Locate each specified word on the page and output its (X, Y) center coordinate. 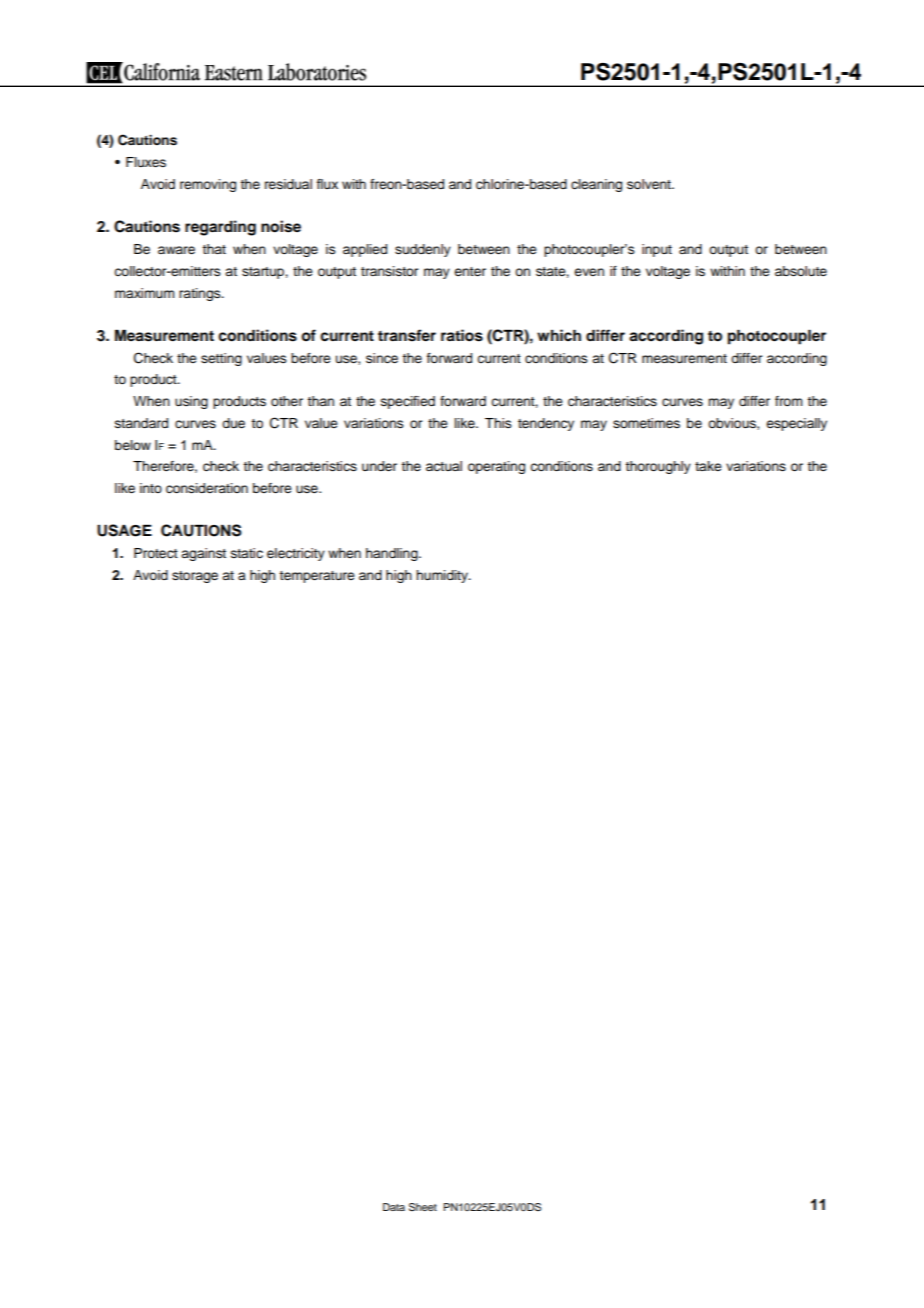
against (203, 554)
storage (195, 577)
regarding (220, 228)
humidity (443, 576)
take (708, 466)
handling (393, 554)
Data (394, 1207)
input (657, 250)
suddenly (423, 250)
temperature (317, 577)
